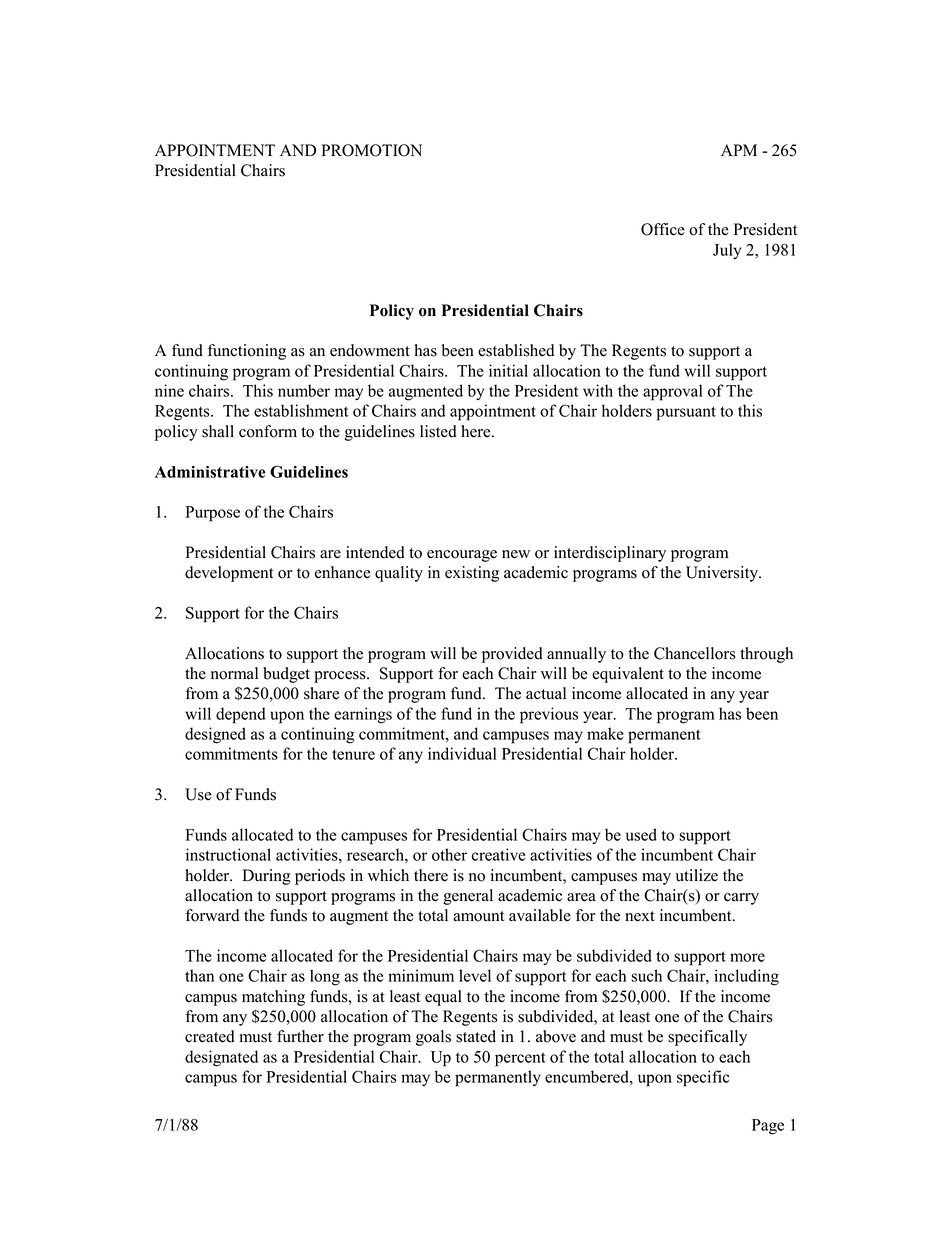 Image resolution: width=952 pixels, height=1233 pixels. What do you see at coordinates (449, 854) in the screenshot?
I see `other` at bounding box center [449, 854].
